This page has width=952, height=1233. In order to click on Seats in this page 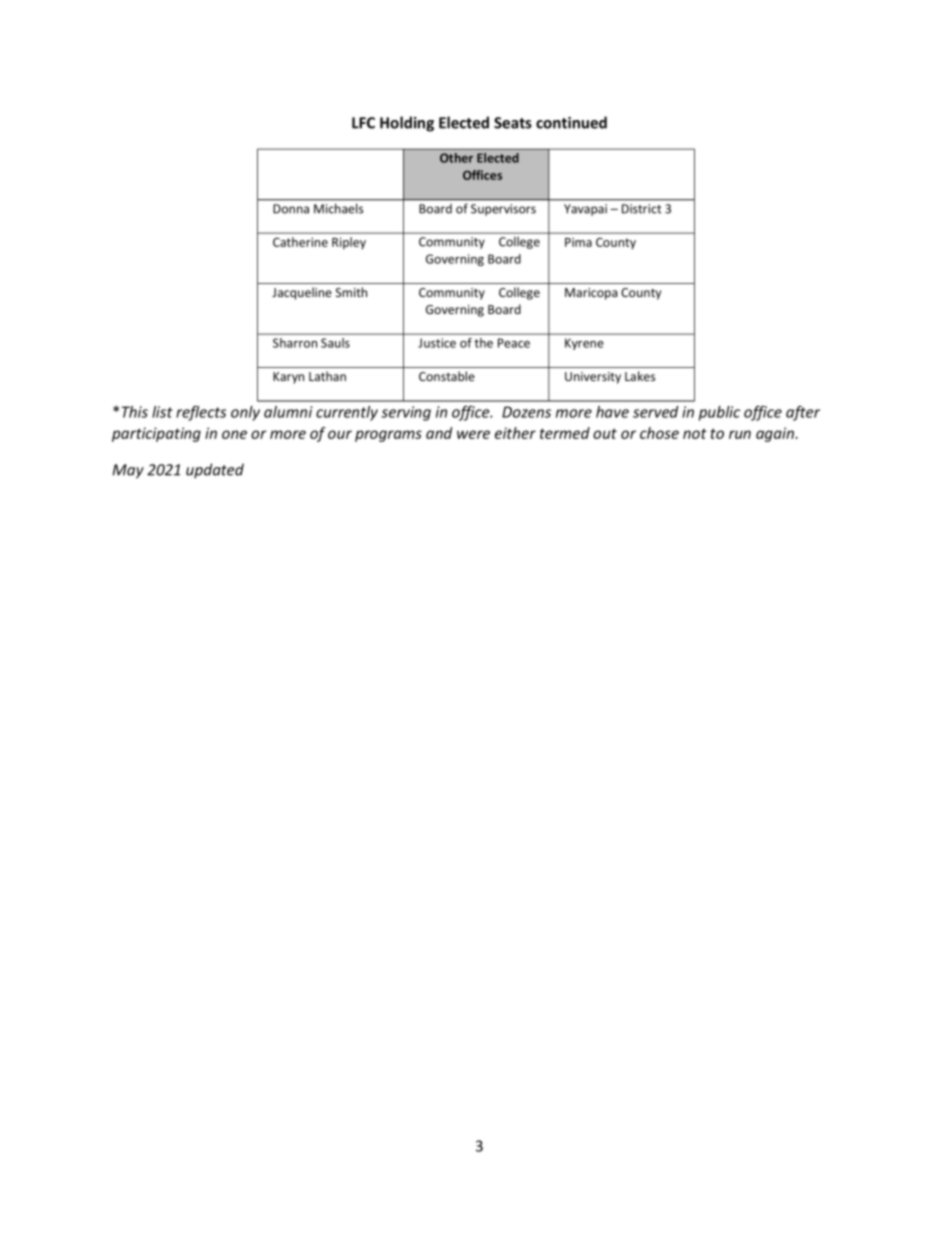, I will do `click(513, 123)`.
